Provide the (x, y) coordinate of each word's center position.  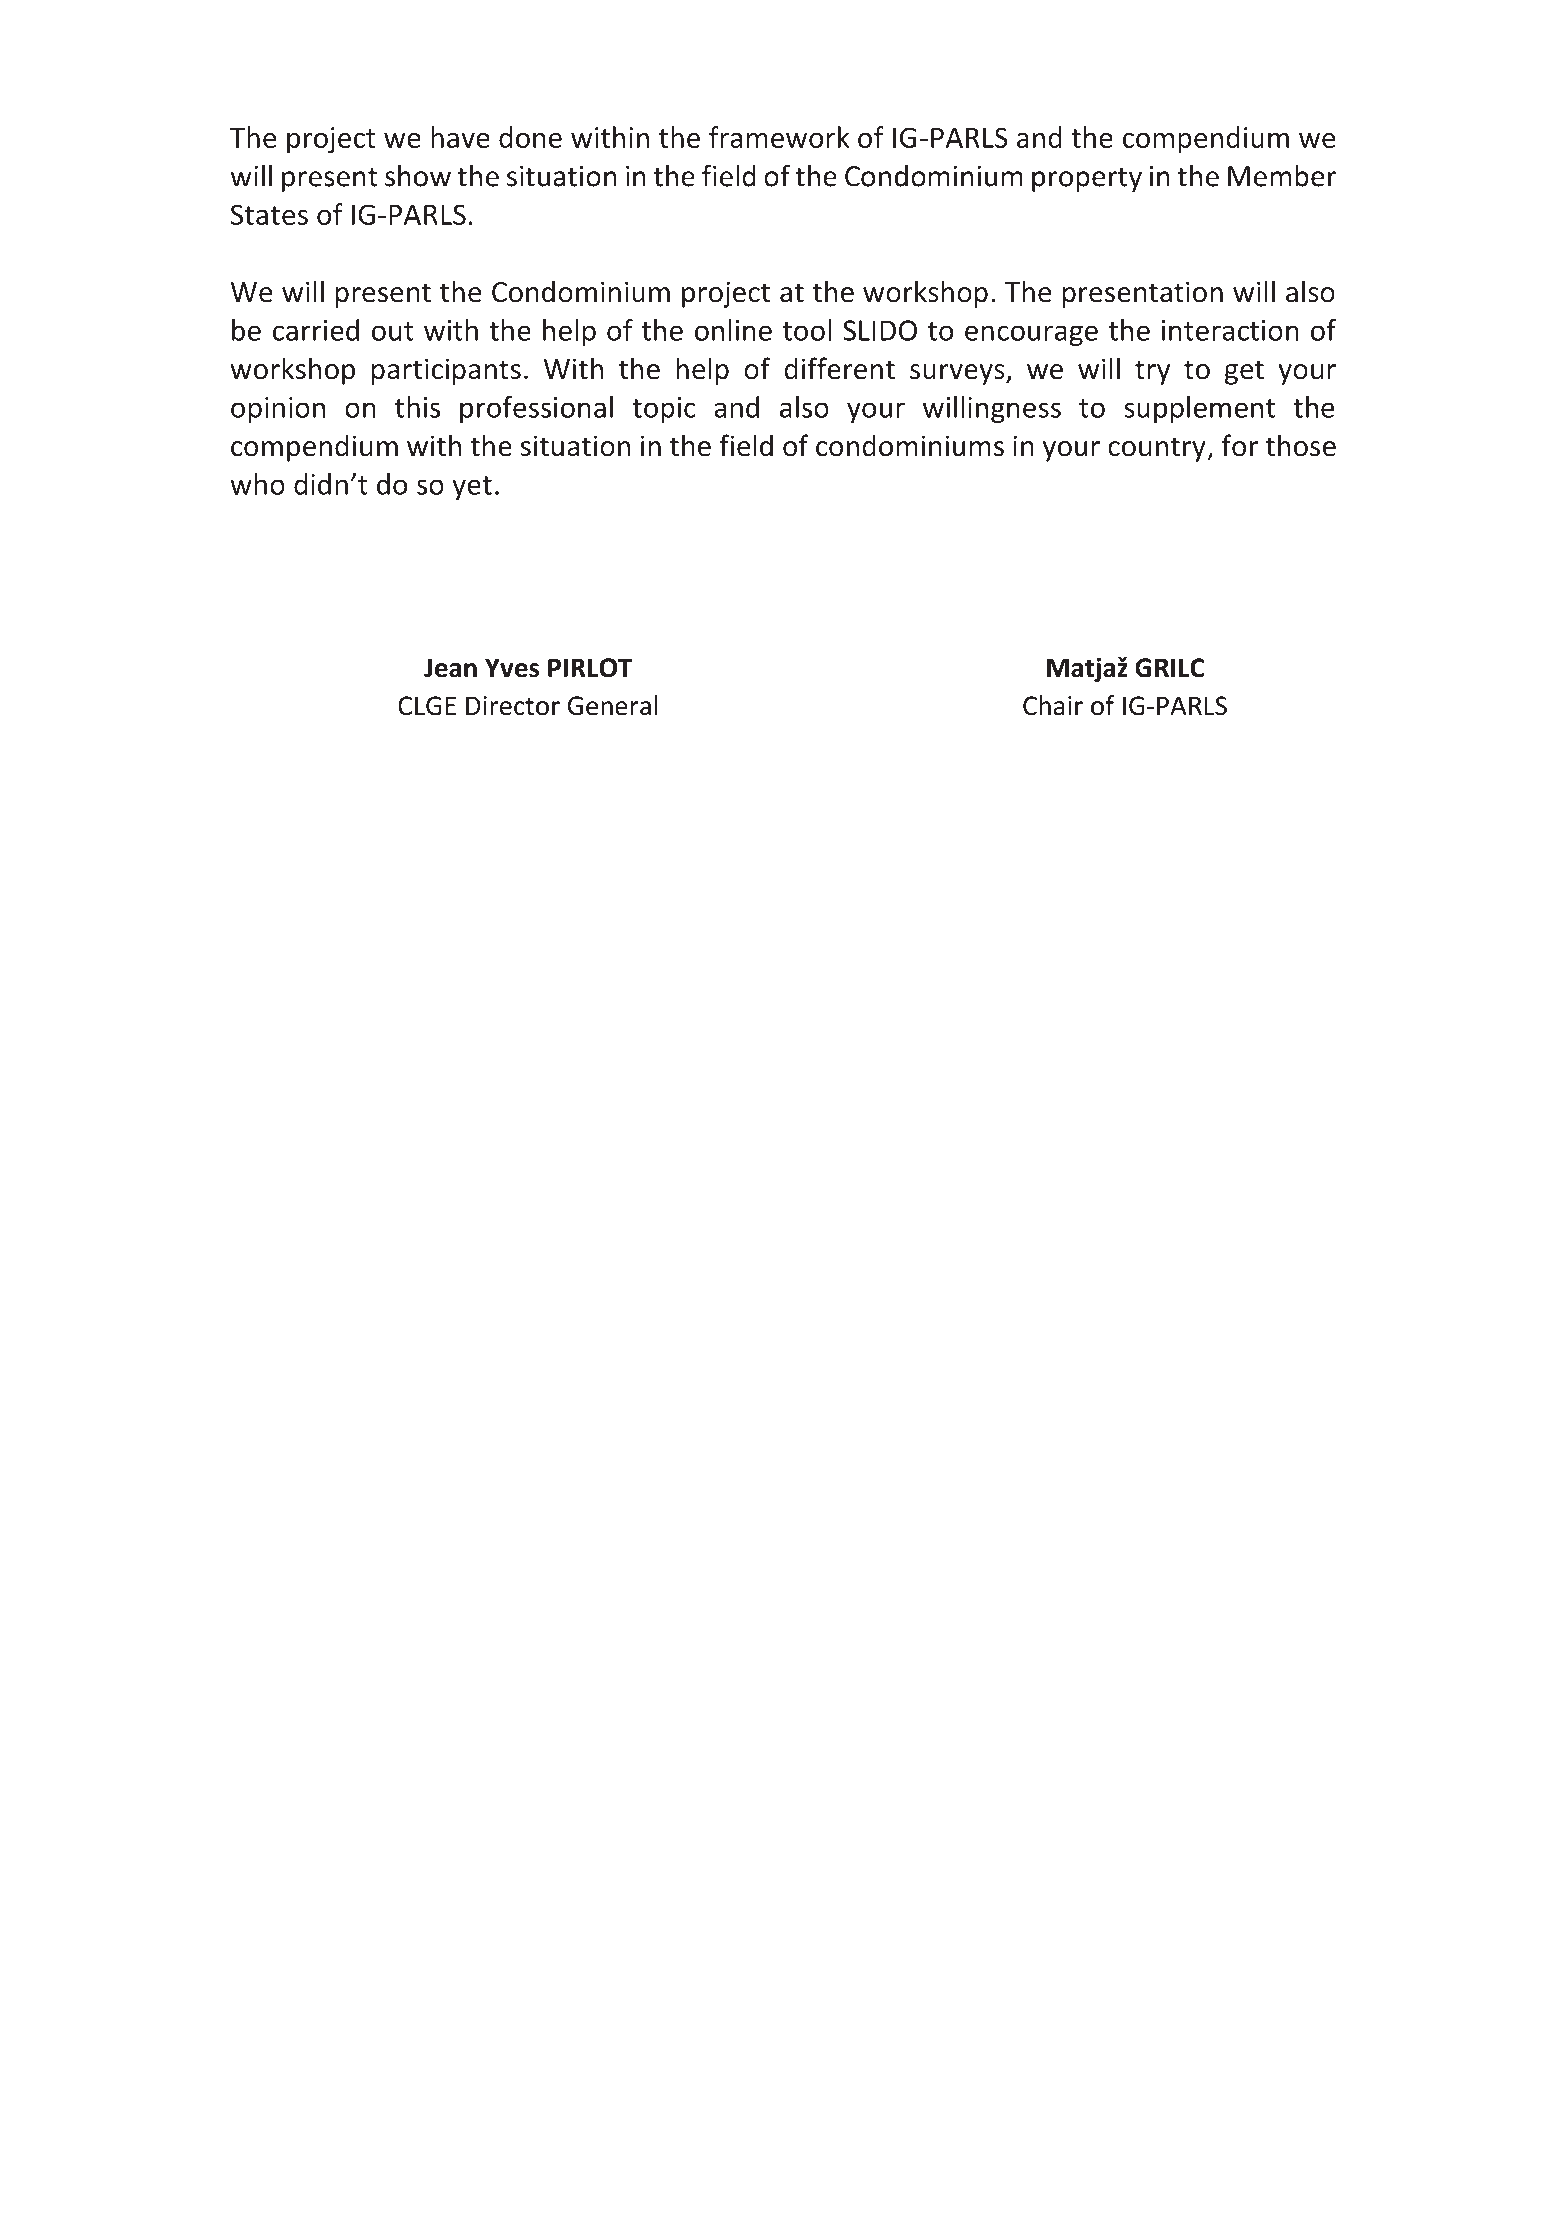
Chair (1053, 705)
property (1087, 180)
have (460, 137)
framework (779, 137)
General (613, 705)
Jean (450, 668)
